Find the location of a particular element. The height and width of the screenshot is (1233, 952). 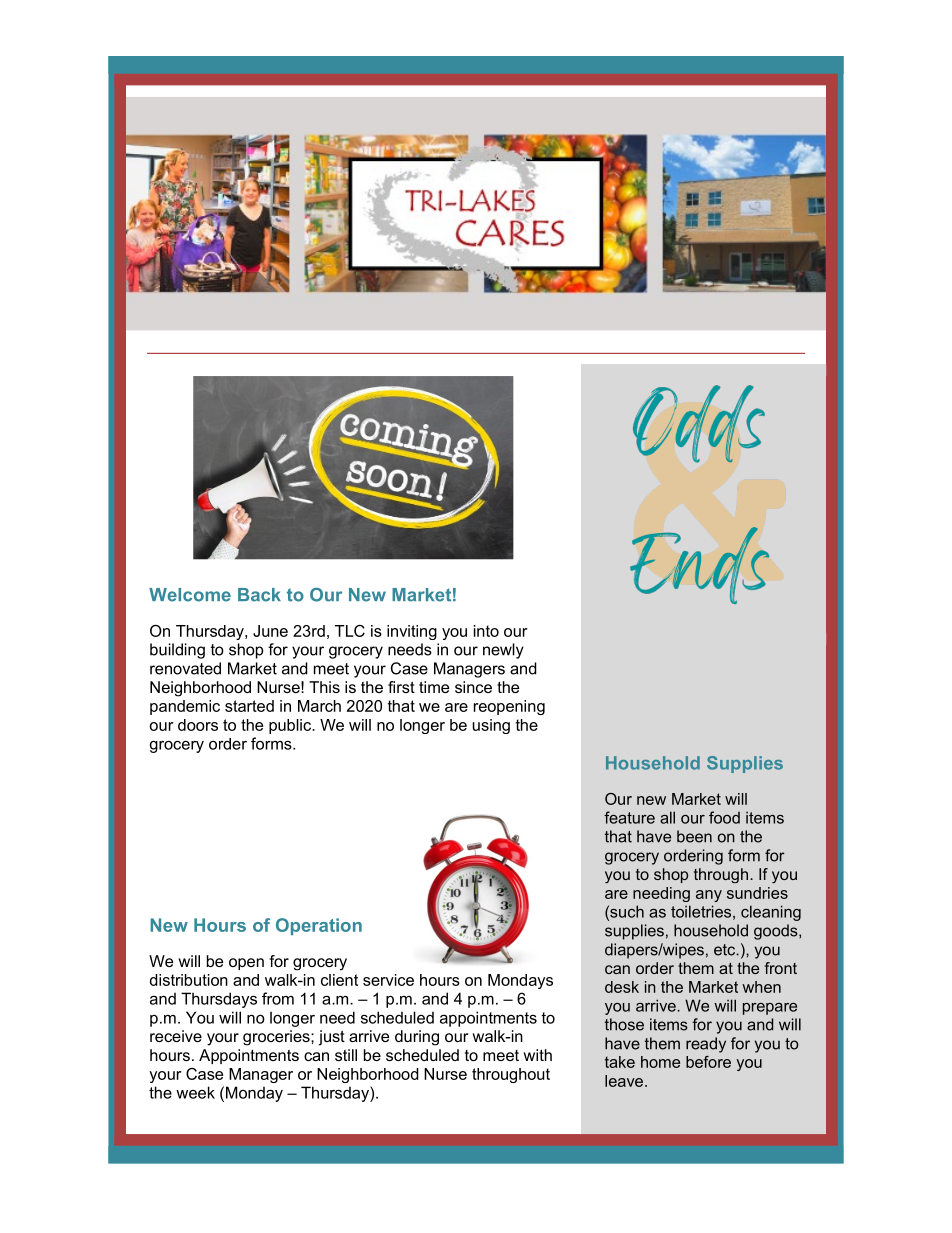

week is located at coordinates (195, 1092).
